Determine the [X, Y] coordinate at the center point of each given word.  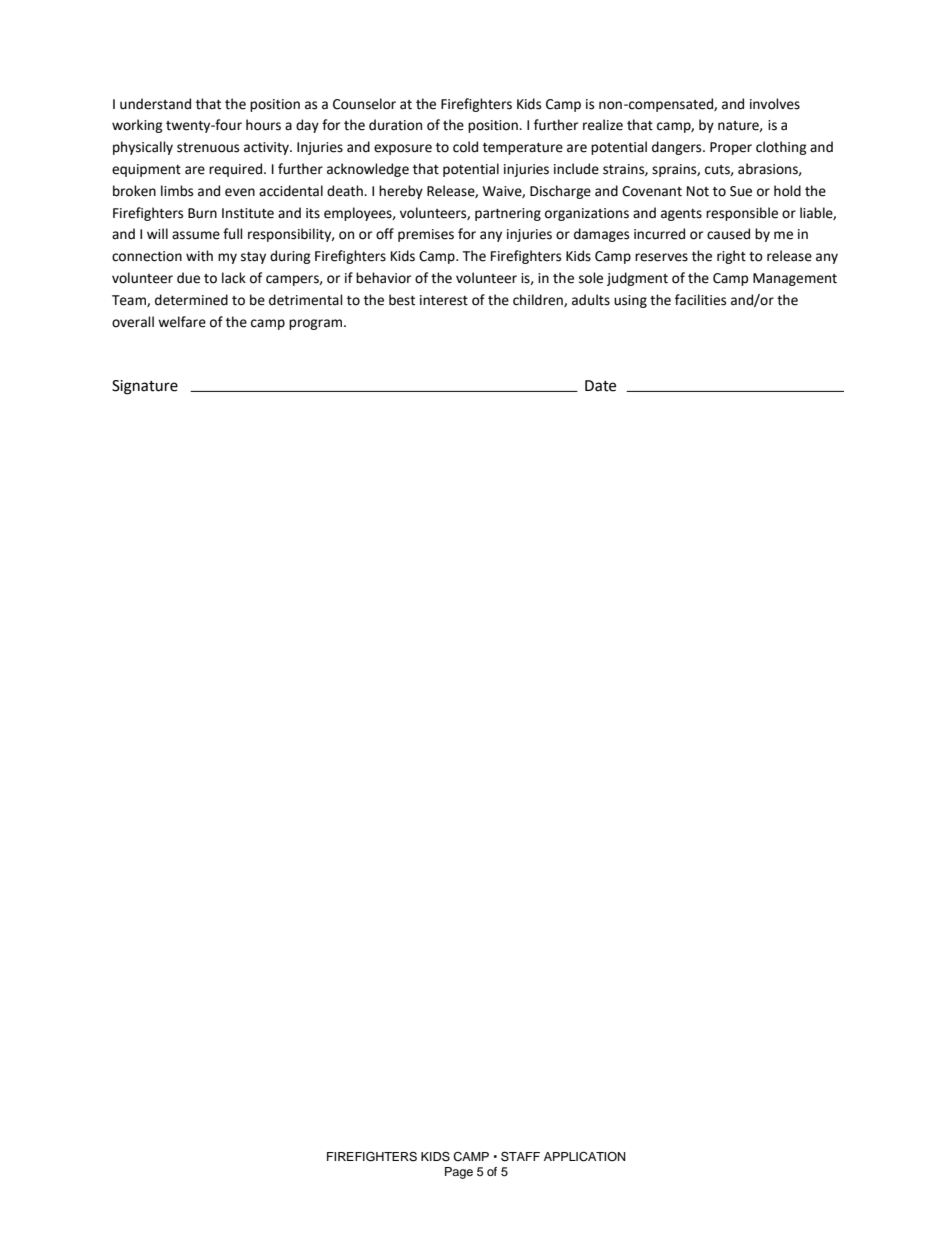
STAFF [520, 1156]
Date [600, 386]
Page [459, 1173]
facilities [700, 300]
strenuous [208, 148]
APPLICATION [585, 1157]
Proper [731, 148]
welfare [182, 322]
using [630, 301]
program [317, 324]
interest [444, 300]
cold [465, 147]
